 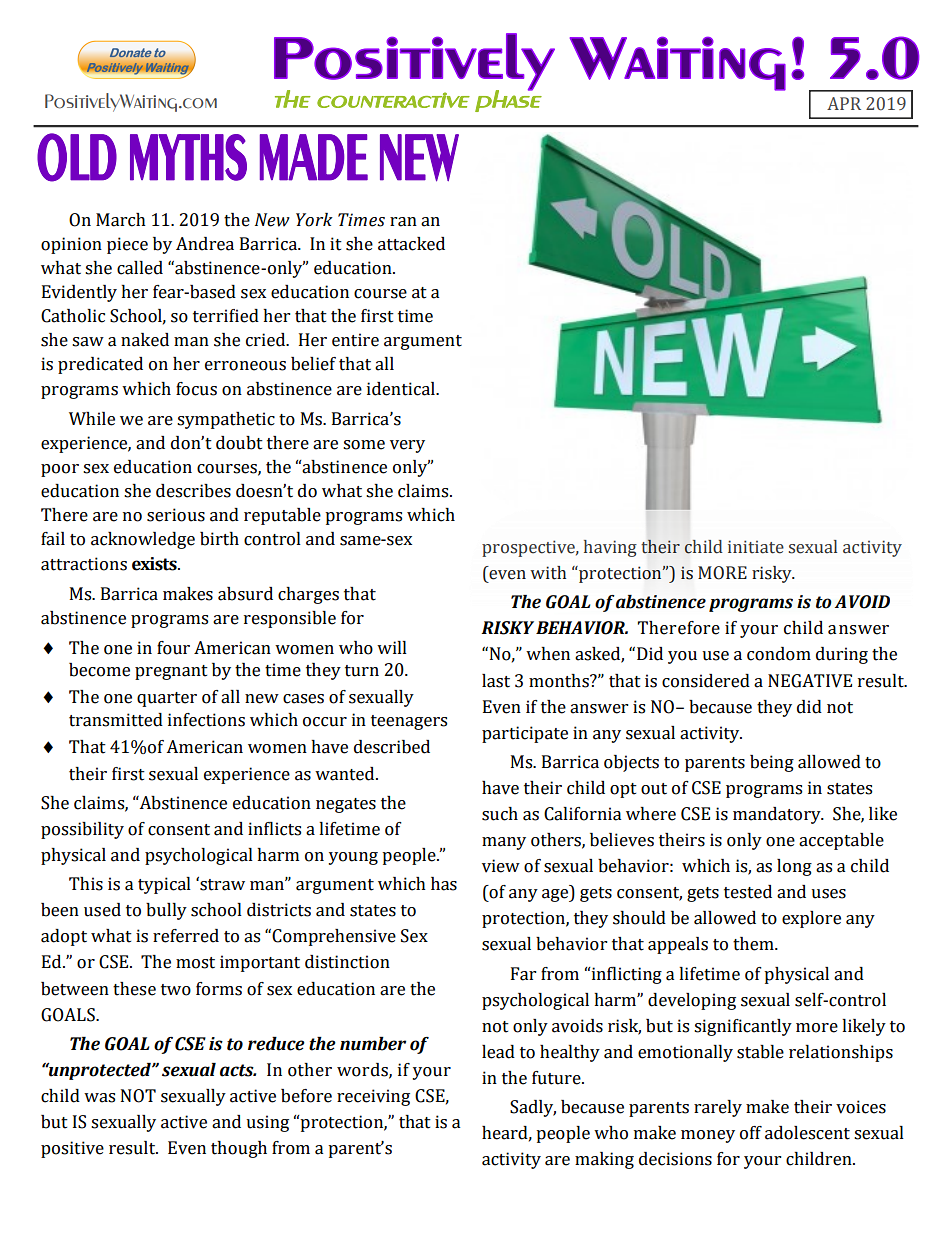 What do you see at coordinates (173, 648) in the document?
I see `four` at bounding box center [173, 648].
